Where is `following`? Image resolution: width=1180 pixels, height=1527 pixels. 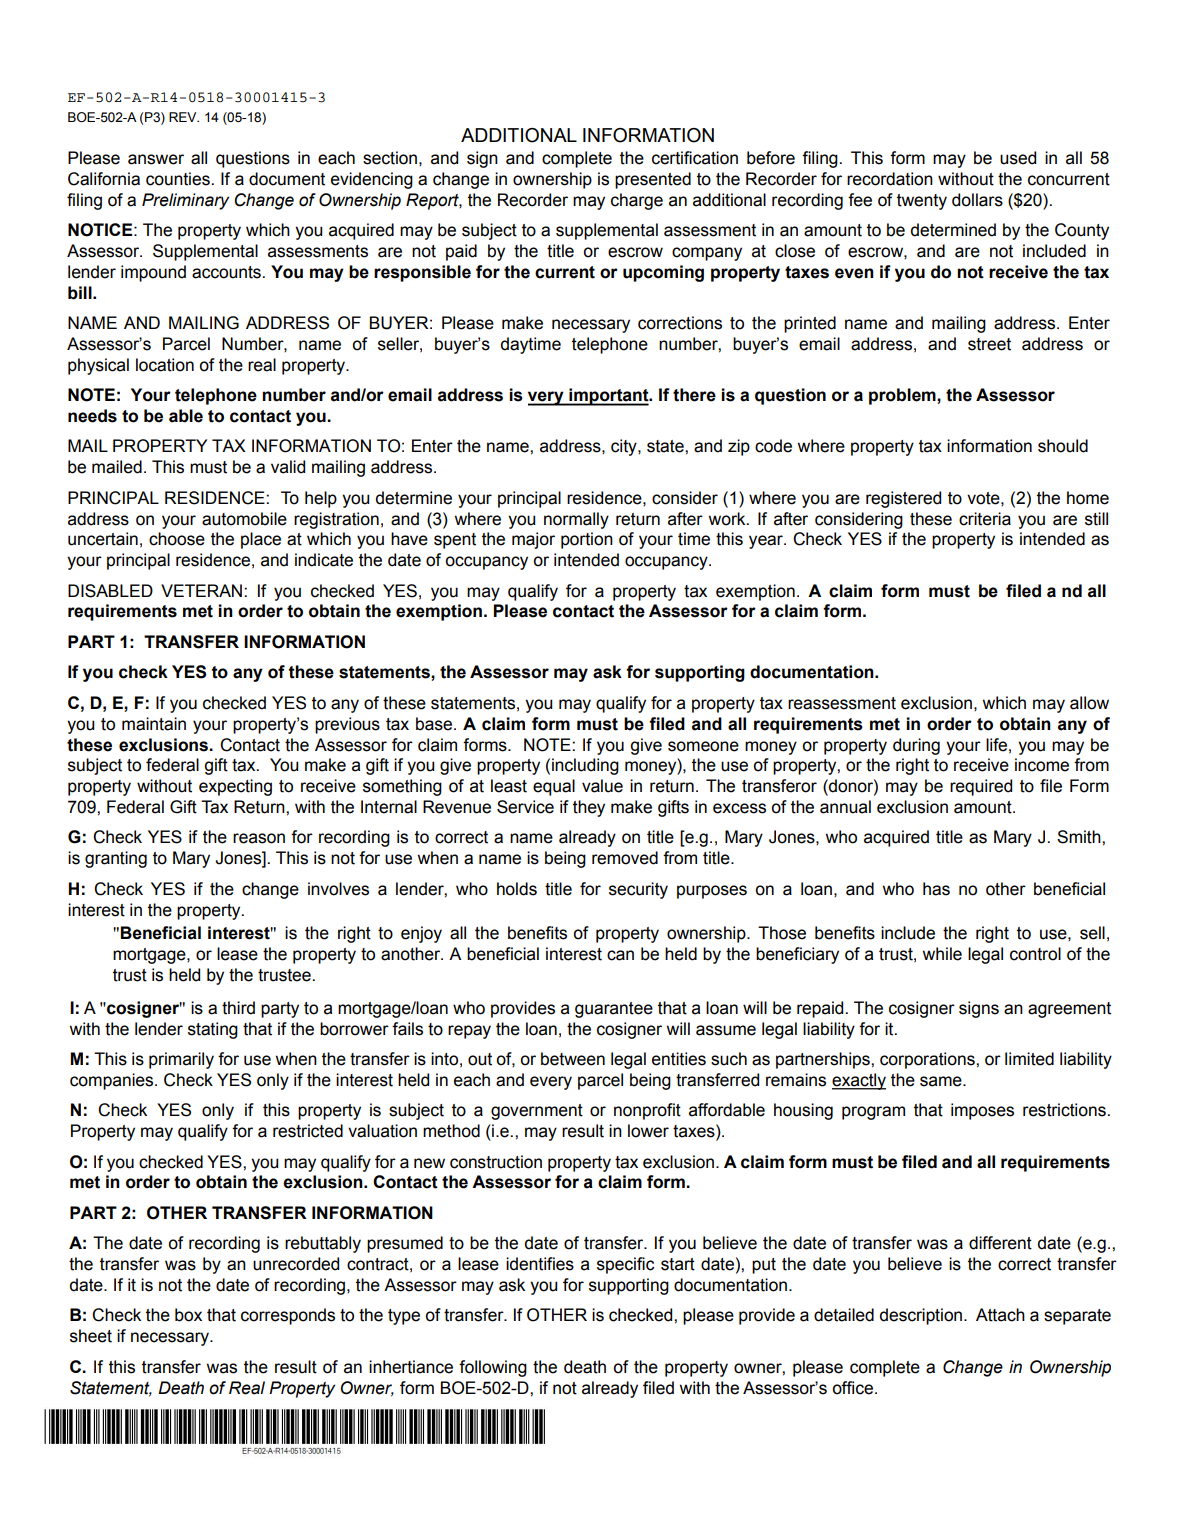
following is located at coordinates (493, 1368).
